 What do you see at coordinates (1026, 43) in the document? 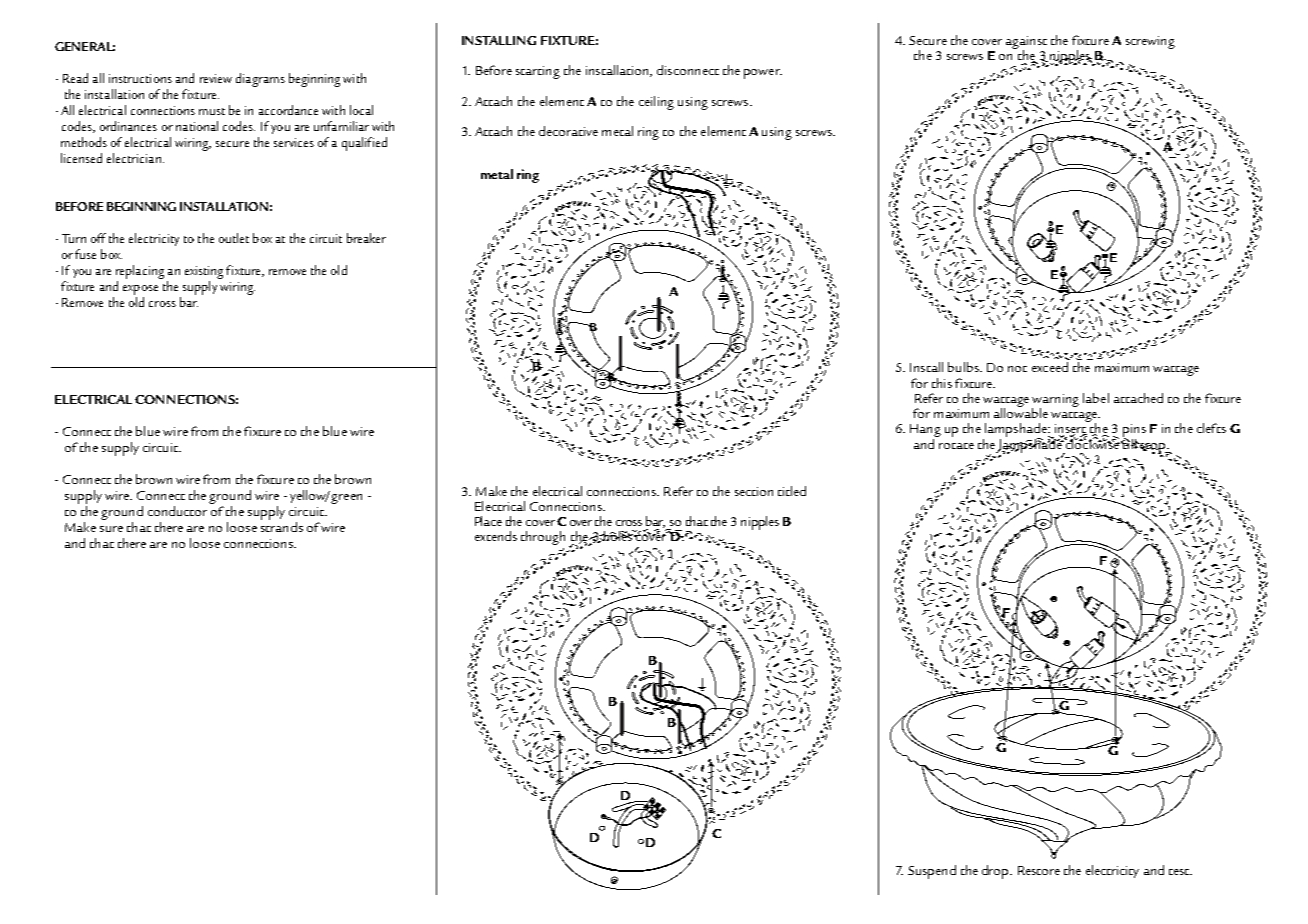
I see `against` at bounding box center [1026, 43].
